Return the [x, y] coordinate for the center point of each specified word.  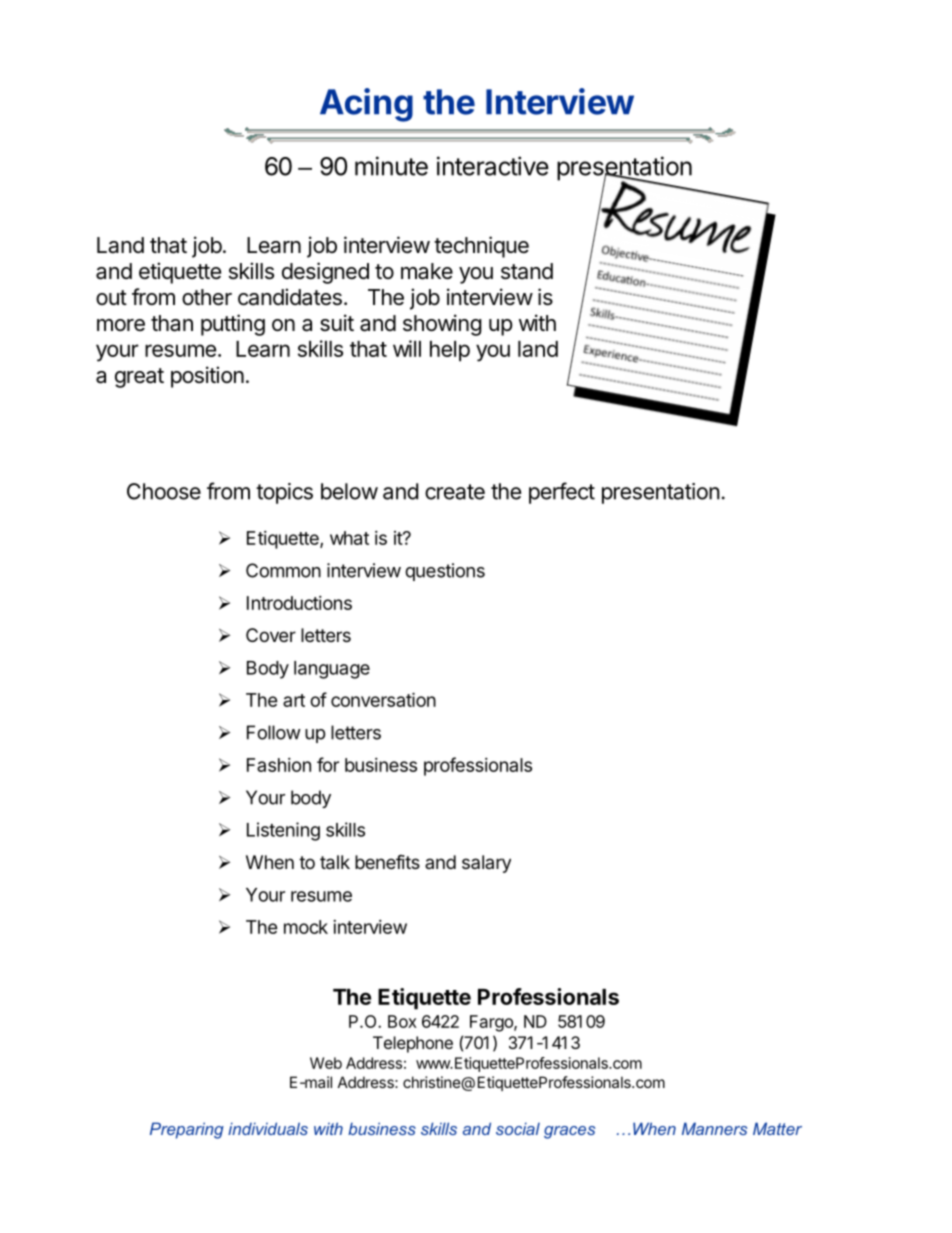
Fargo [492, 1023]
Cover [271, 635]
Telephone [413, 1044]
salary [486, 864]
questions [445, 572]
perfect [562, 493]
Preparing [187, 1130]
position [207, 377]
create [455, 492]
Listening [283, 831]
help [450, 351]
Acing [366, 105]
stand [527, 271]
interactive [493, 166]
